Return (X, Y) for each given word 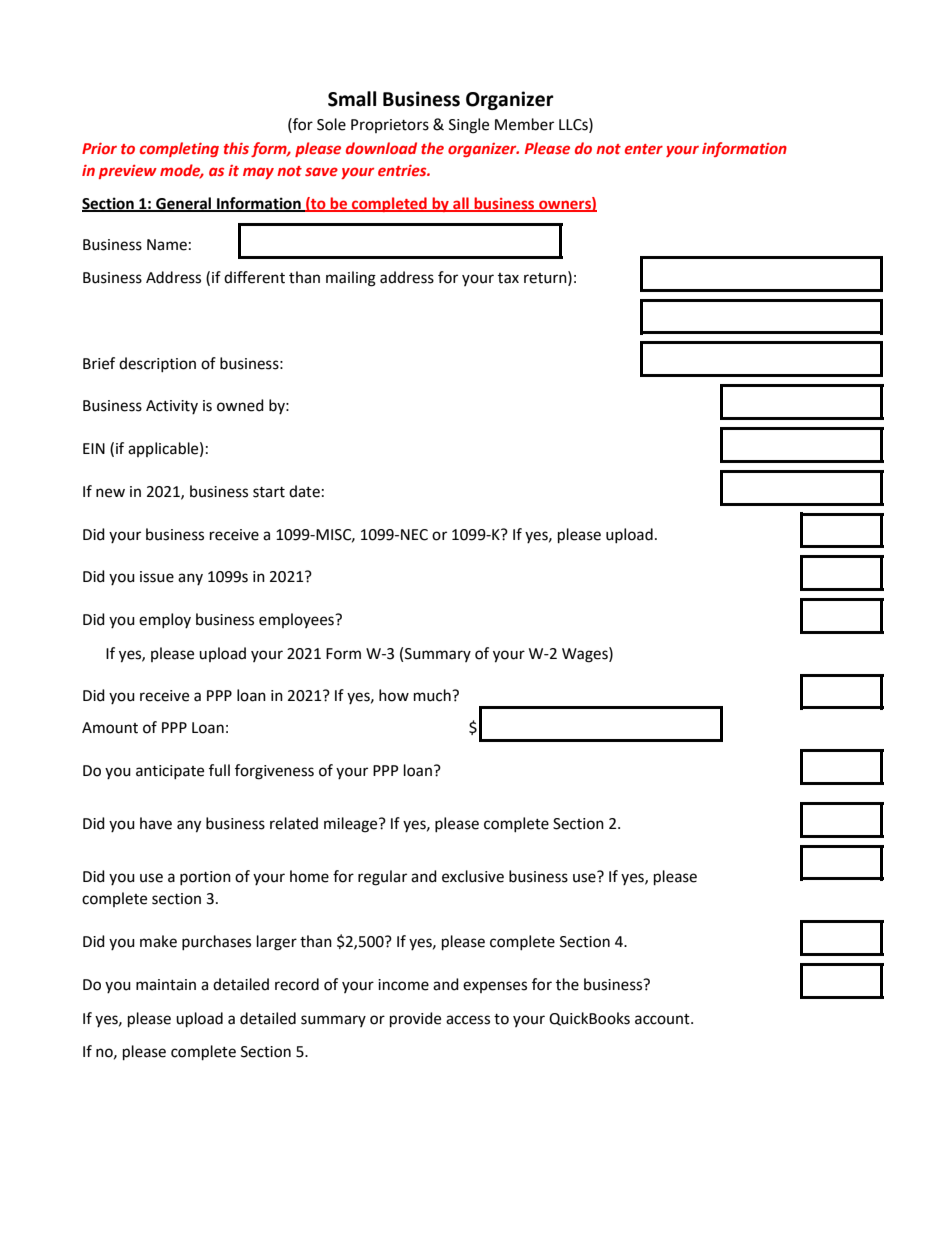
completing (179, 149)
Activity (172, 407)
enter (644, 149)
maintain (166, 985)
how (394, 695)
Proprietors (390, 126)
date (304, 491)
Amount (110, 728)
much (433, 695)
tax (508, 278)
